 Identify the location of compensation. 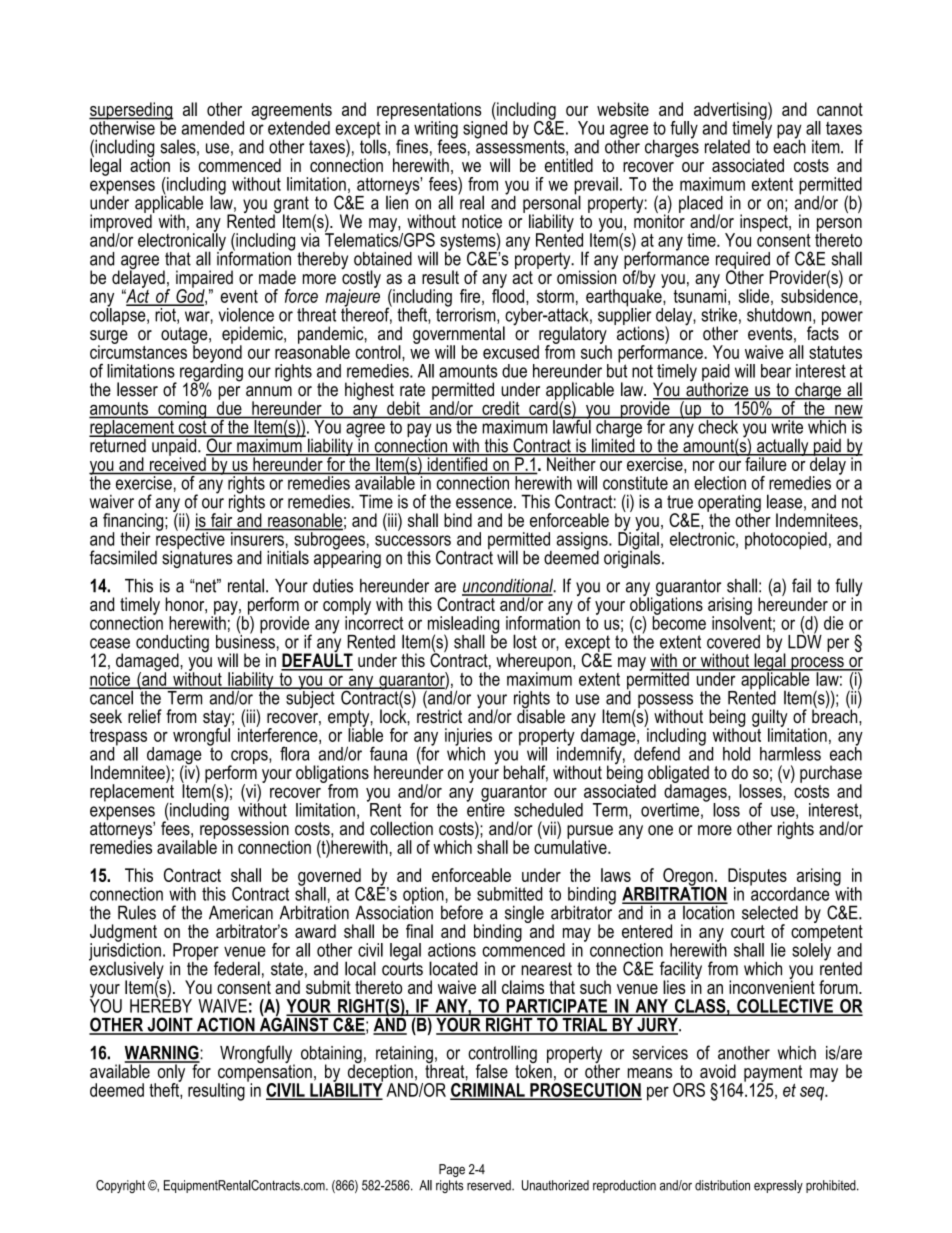
(265, 1073).
